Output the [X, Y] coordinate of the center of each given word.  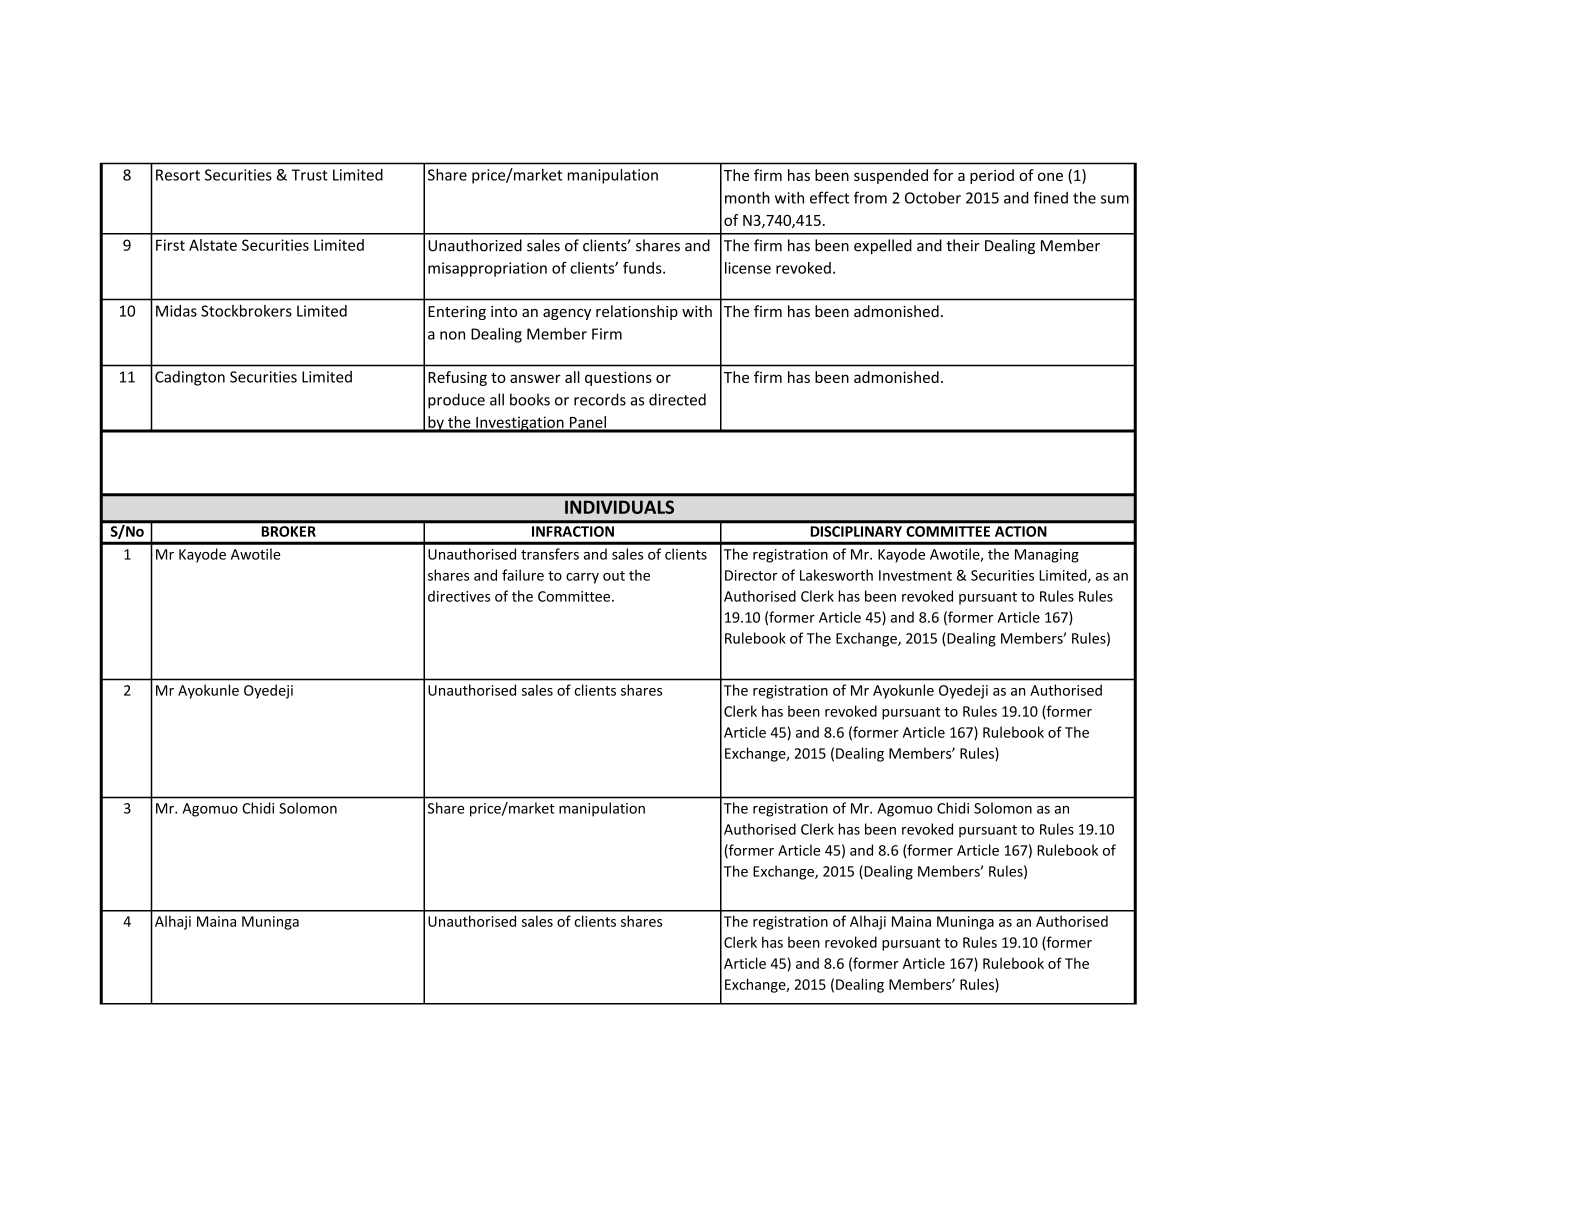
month [747, 197]
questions [618, 378]
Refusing [457, 378]
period [992, 176]
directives [459, 596]
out [614, 576]
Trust [309, 175]
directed [677, 399]
